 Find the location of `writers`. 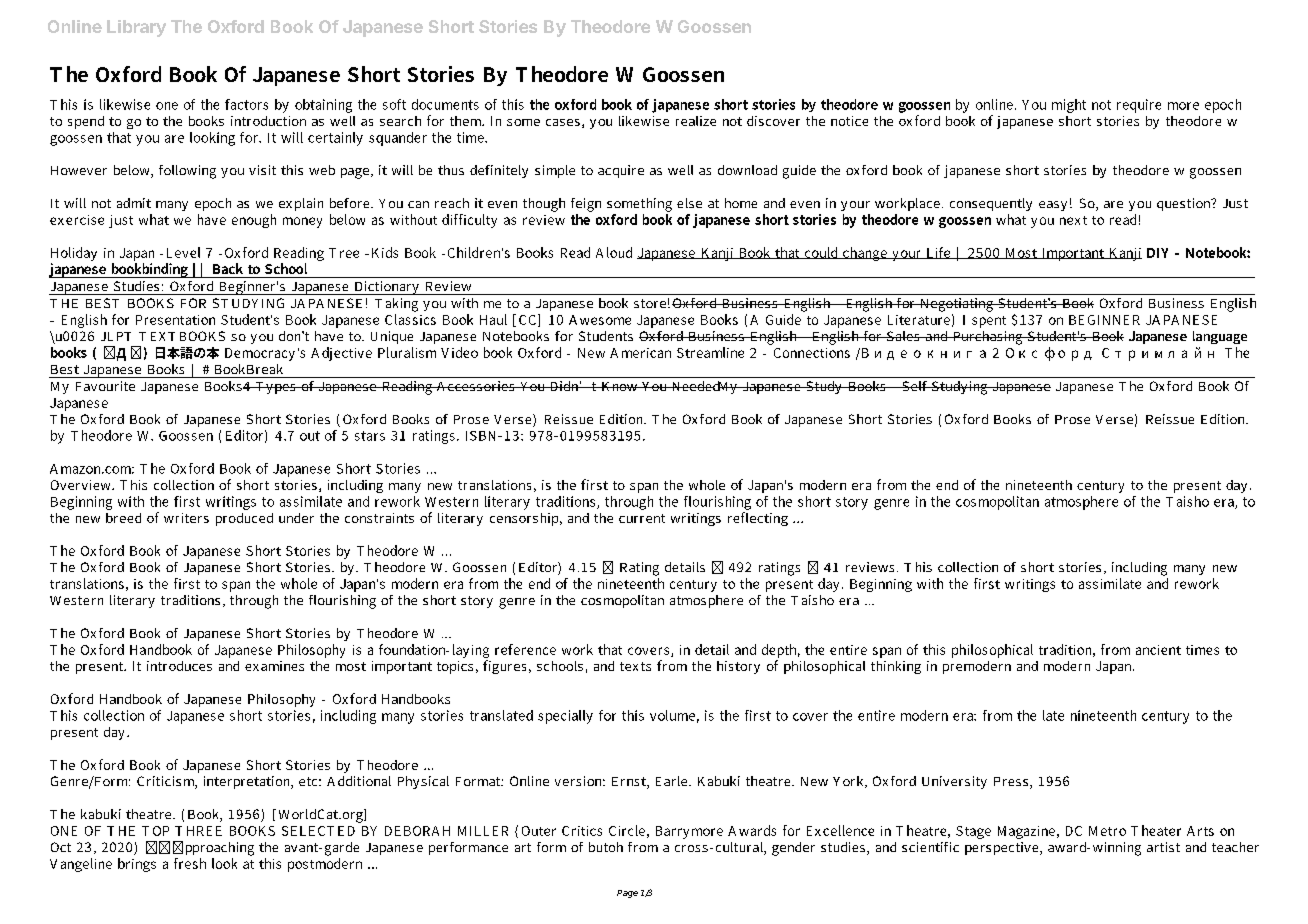

writers is located at coordinates (186, 518).
